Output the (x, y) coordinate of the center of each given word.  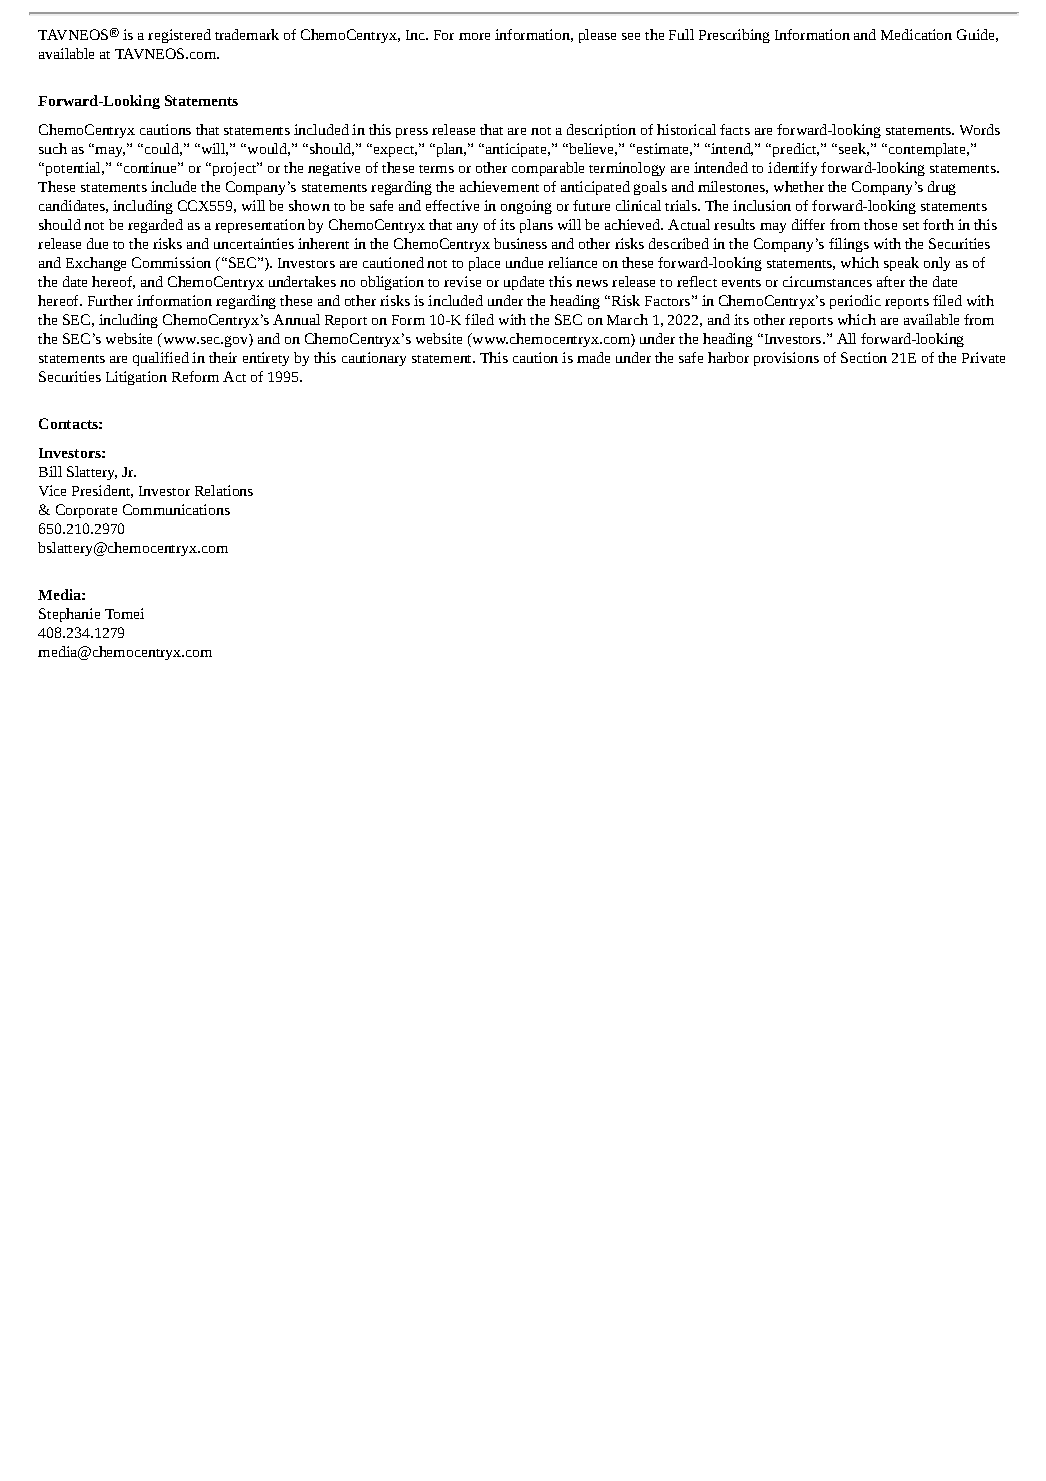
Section (864, 357)
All (846, 338)
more (474, 36)
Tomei (124, 613)
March (627, 319)
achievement (499, 186)
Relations (224, 490)
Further (110, 300)
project (234, 169)
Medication (916, 34)
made (593, 357)
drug (942, 188)
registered (179, 36)
